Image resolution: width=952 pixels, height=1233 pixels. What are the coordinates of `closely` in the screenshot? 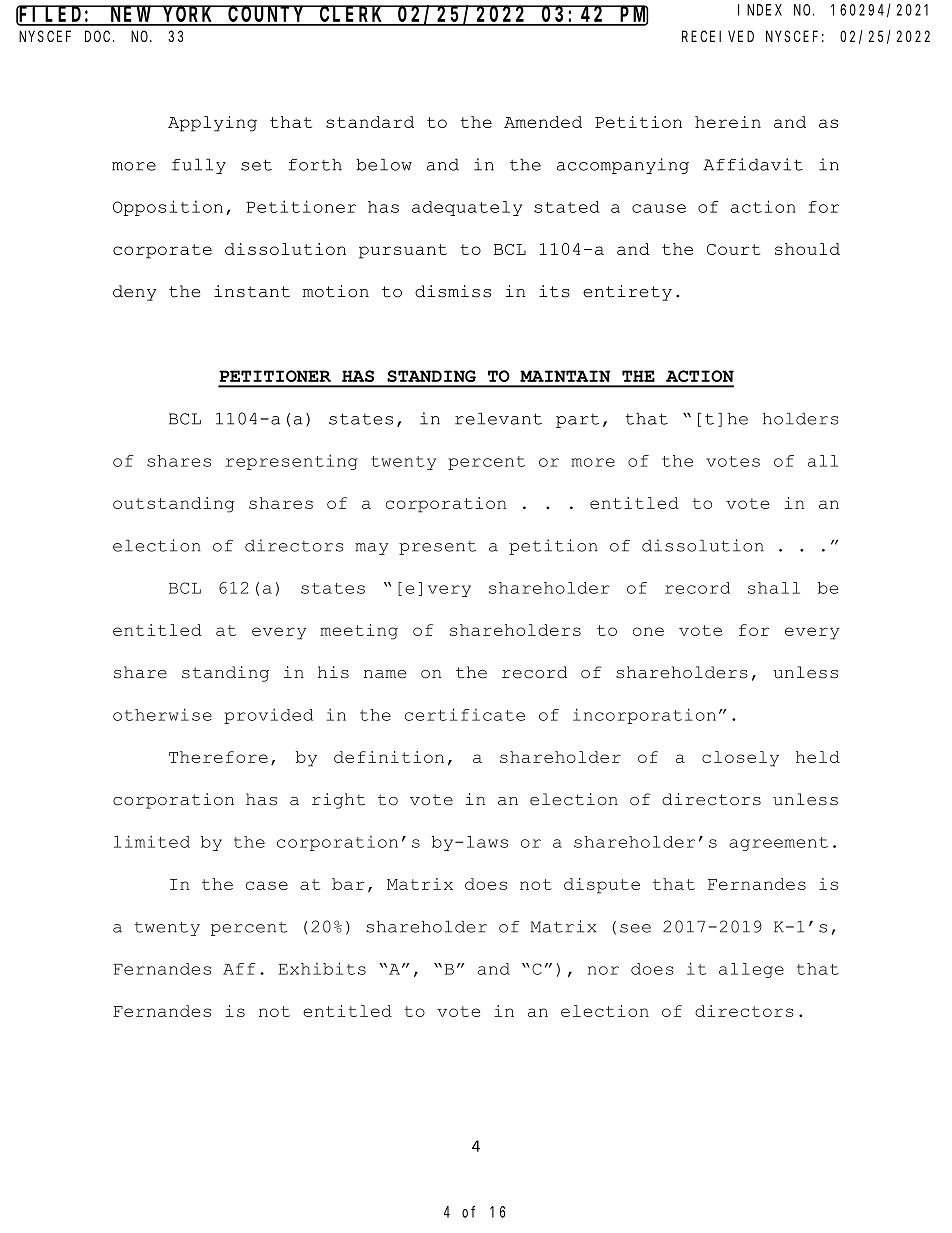 It's located at (740, 759).
